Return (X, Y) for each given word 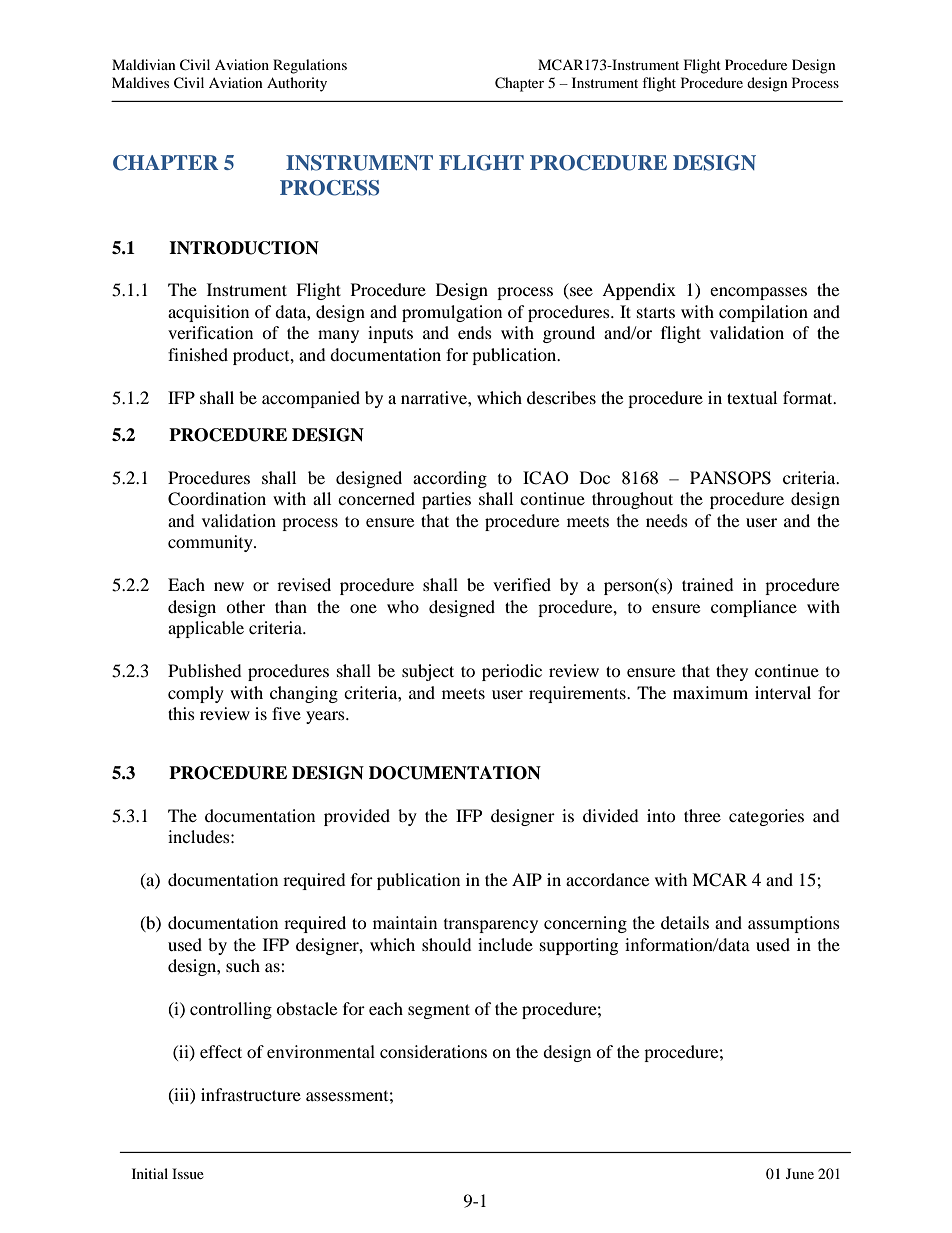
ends (475, 332)
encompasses (758, 293)
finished (198, 354)
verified (522, 584)
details (685, 922)
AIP (527, 879)
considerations (433, 1051)
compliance (754, 608)
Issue (188, 1173)
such (243, 965)
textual (752, 397)
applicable (206, 629)
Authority (297, 84)
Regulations (310, 66)
